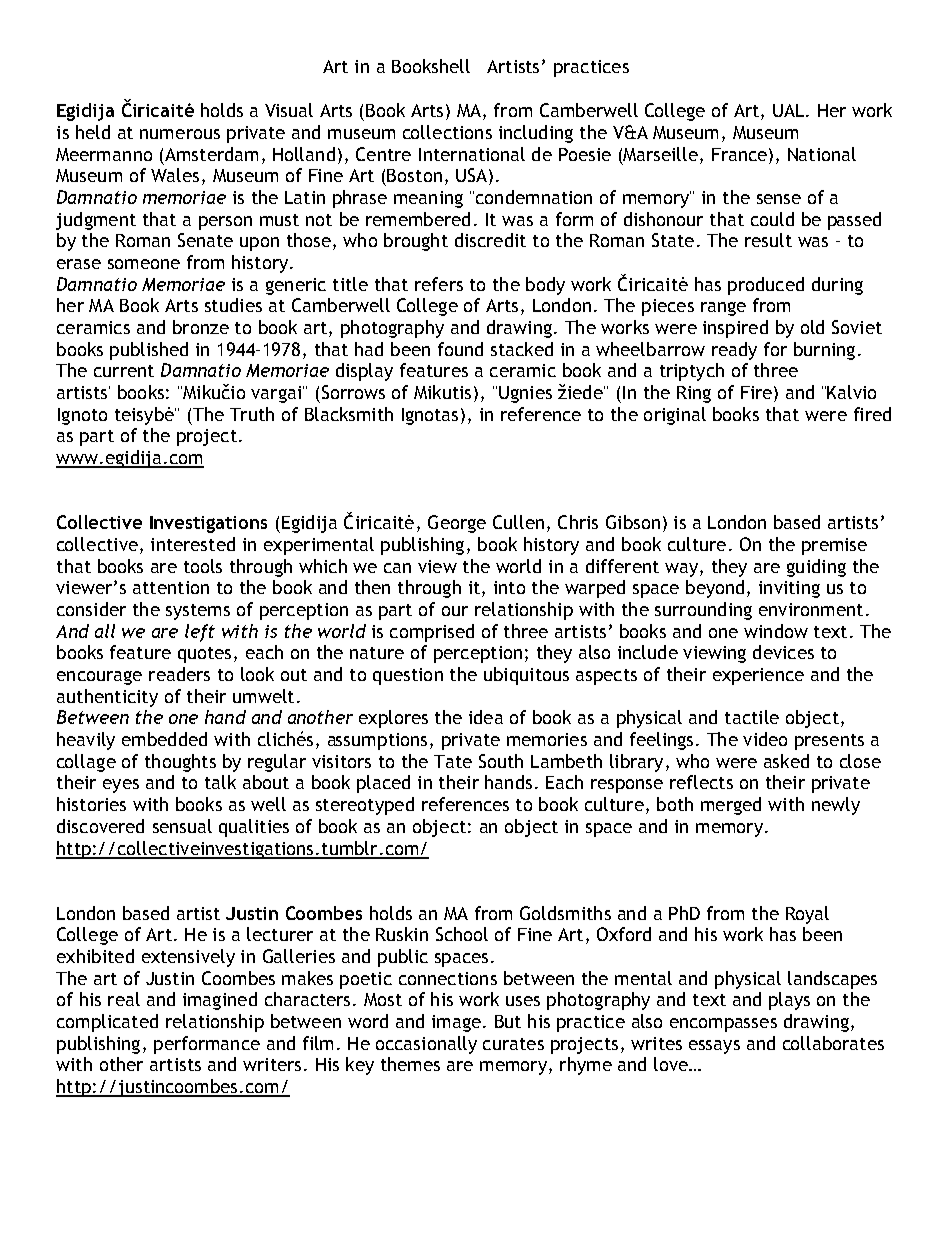 This screenshot has width=952, height=1233. Describe the element at coordinates (739, 154) in the screenshot. I see `France` at that location.
